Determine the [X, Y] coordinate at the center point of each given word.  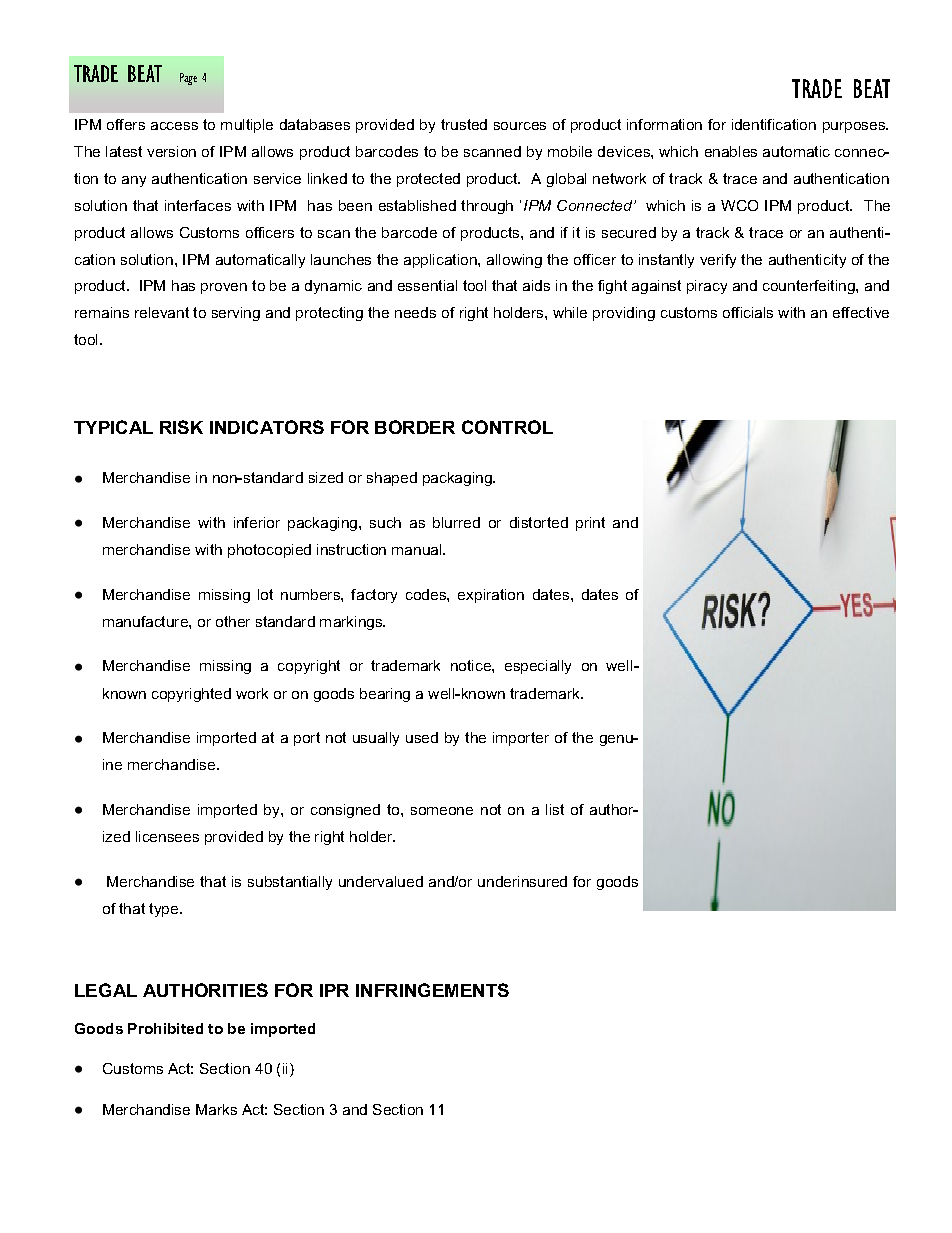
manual [418, 549]
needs [415, 312]
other [233, 621]
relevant [162, 312]
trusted [464, 124]
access [174, 126]
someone [442, 811]
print [590, 524]
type [165, 910]
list [555, 809]
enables [731, 151]
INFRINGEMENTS [432, 990]
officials [748, 312]
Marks [216, 1109]
